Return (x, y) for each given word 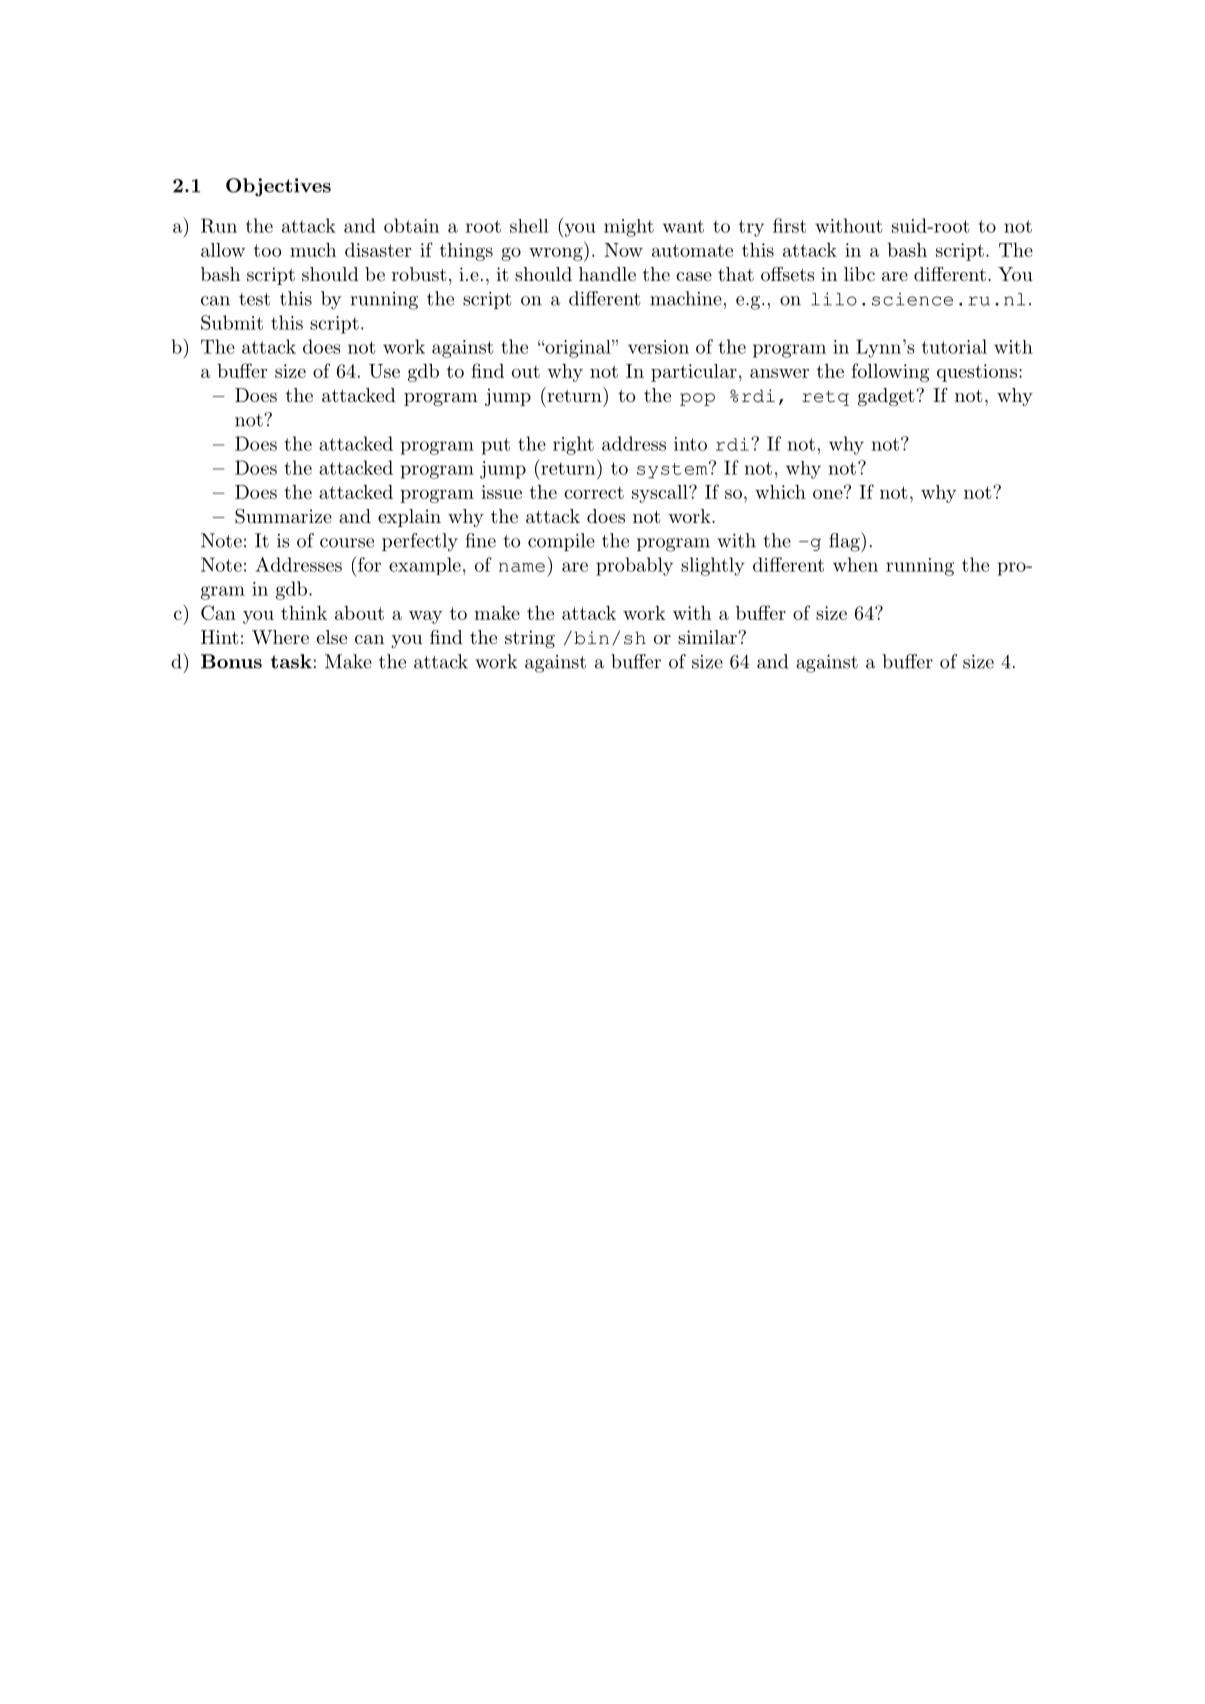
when (855, 564)
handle (607, 274)
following (890, 372)
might (629, 228)
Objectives (278, 187)
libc (859, 274)
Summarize (283, 516)
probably (634, 566)
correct (594, 492)
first (789, 225)
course (347, 543)
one (828, 494)
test (254, 299)
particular (694, 373)
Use (384, 371)
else (332, 637)
